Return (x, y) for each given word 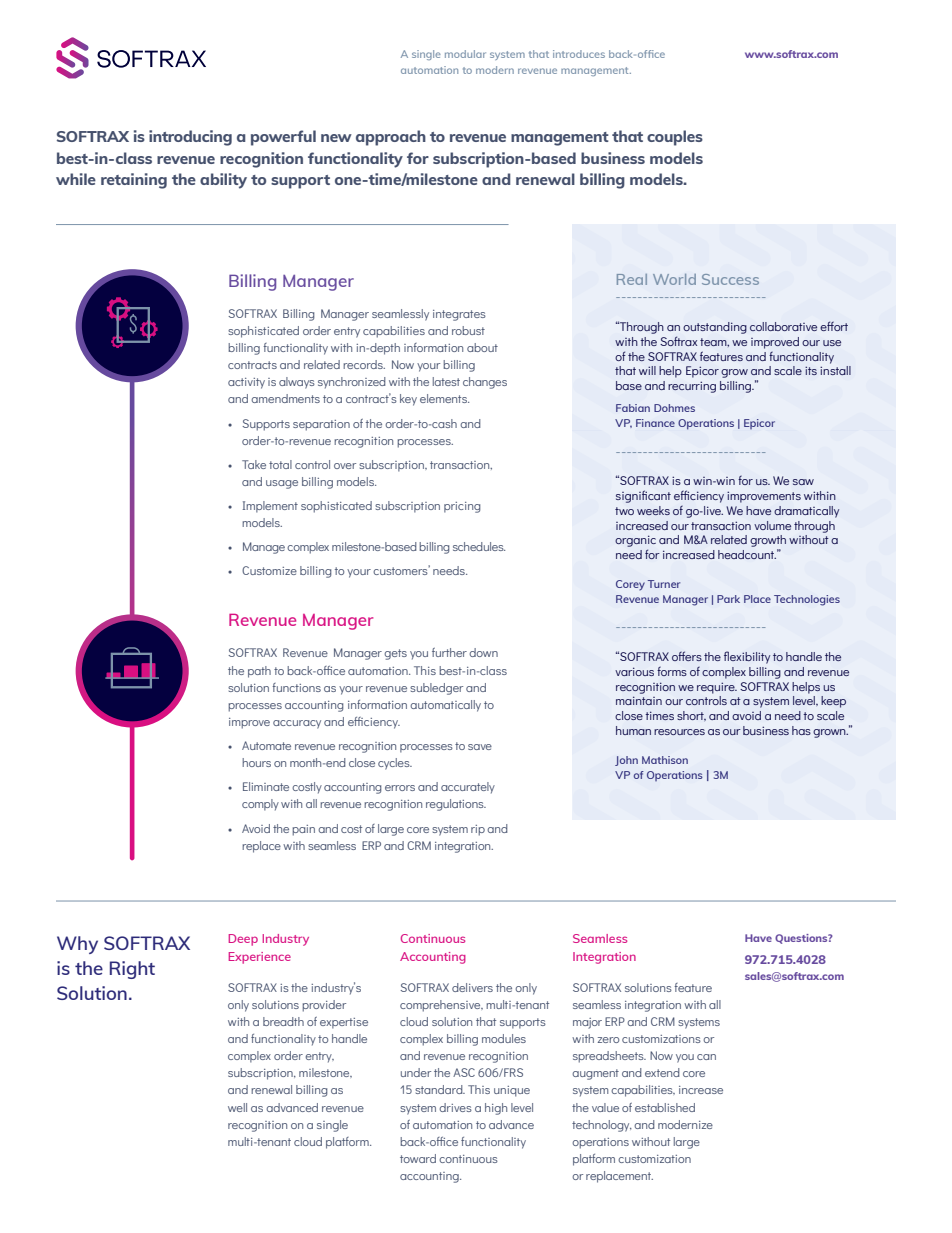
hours (256, 762)
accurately (468, 788)
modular (465, 54)
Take (254, 464)
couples (675, 138)
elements (444, 398)
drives (455, 1107)
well (237, 1107)
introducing (190, 138)
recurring (692, 387)
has (801, 730)
